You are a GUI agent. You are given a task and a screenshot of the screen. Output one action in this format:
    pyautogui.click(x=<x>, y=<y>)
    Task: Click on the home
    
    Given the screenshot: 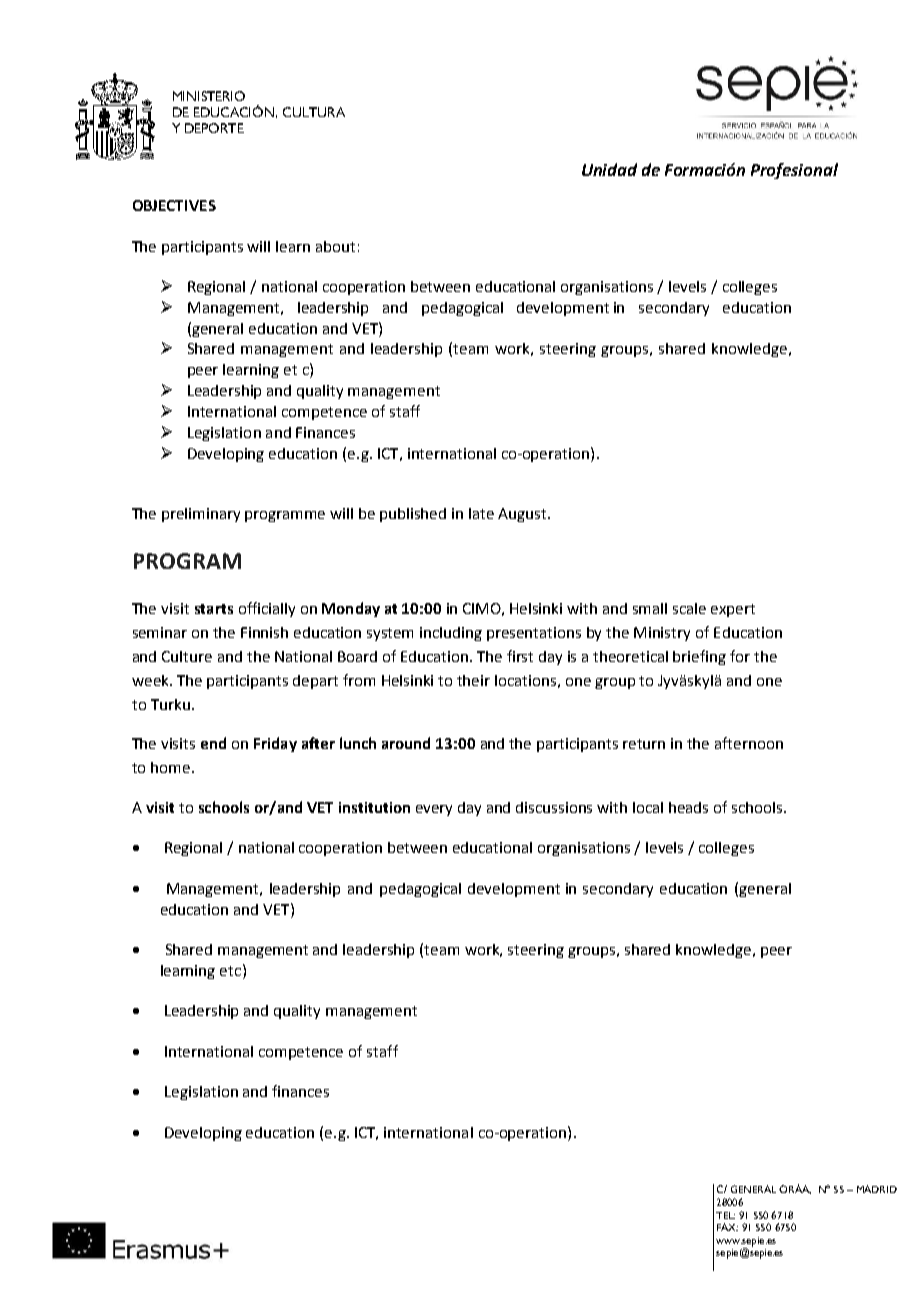 What is the action you would take?
    pyautogui.click(x=172, y=767)
